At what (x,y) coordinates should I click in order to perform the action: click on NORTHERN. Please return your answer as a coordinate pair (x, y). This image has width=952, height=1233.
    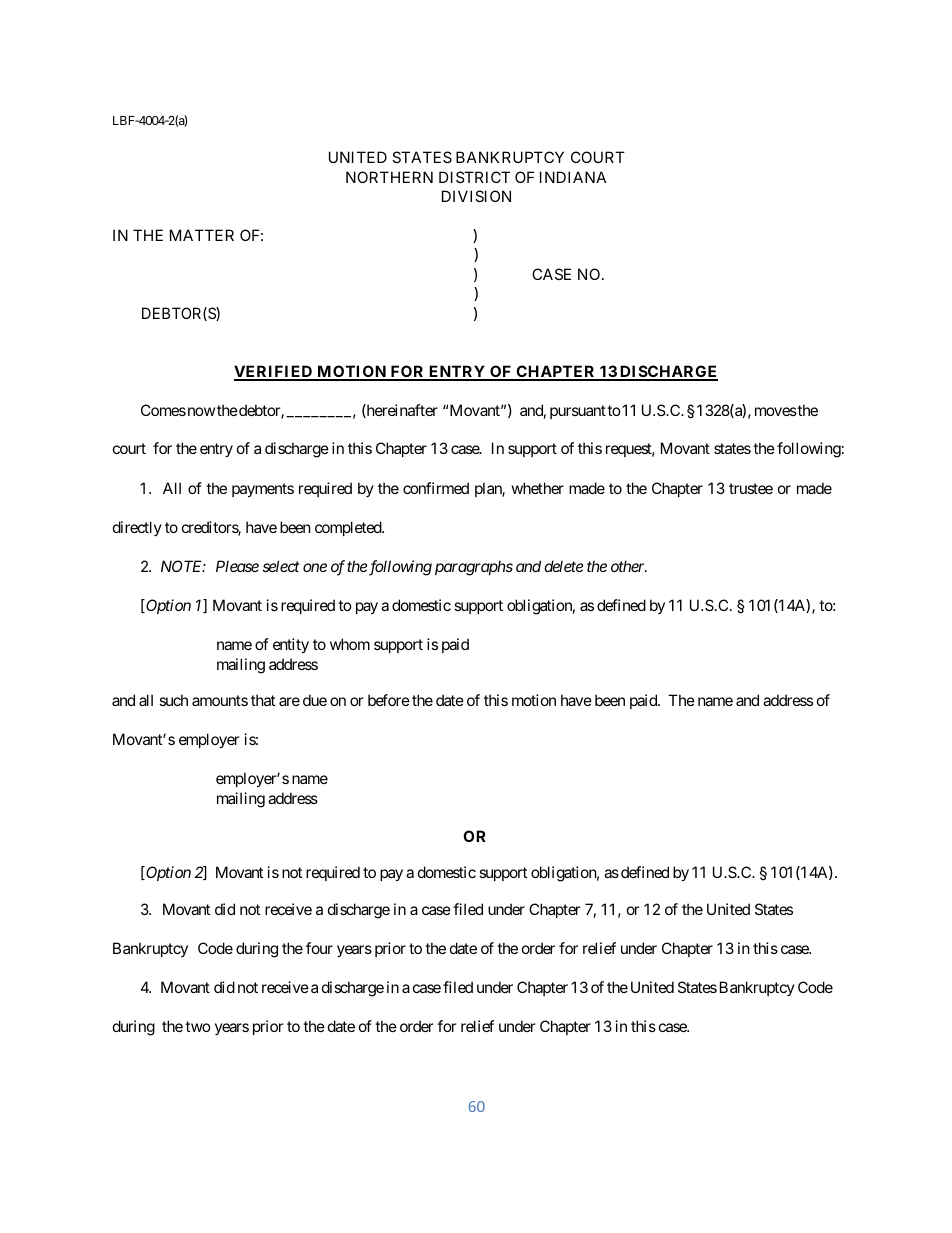
    Looking at the image, I should click on (389, 177).
